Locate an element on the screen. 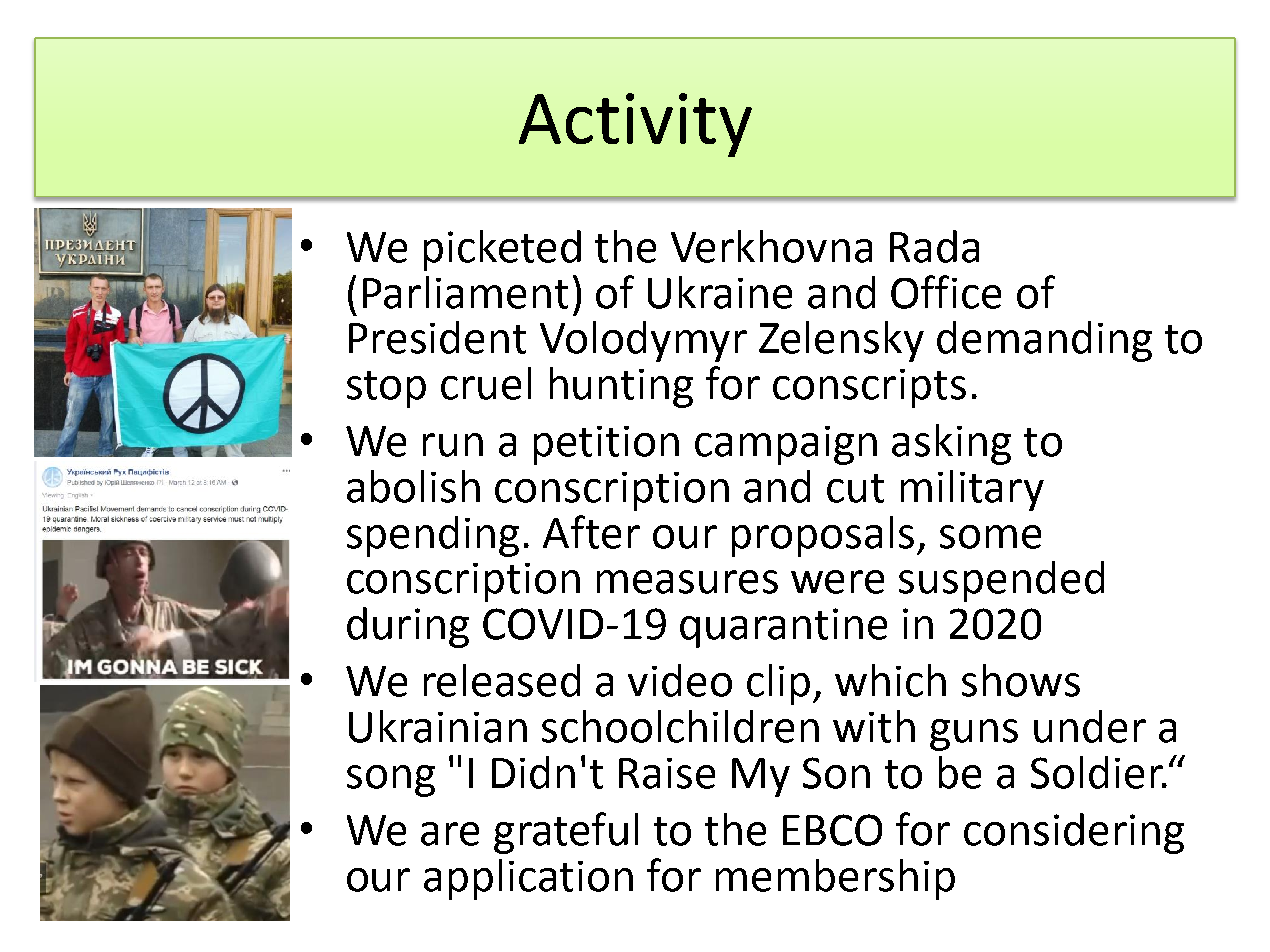  abolish is located at coordinates (413, 486).
